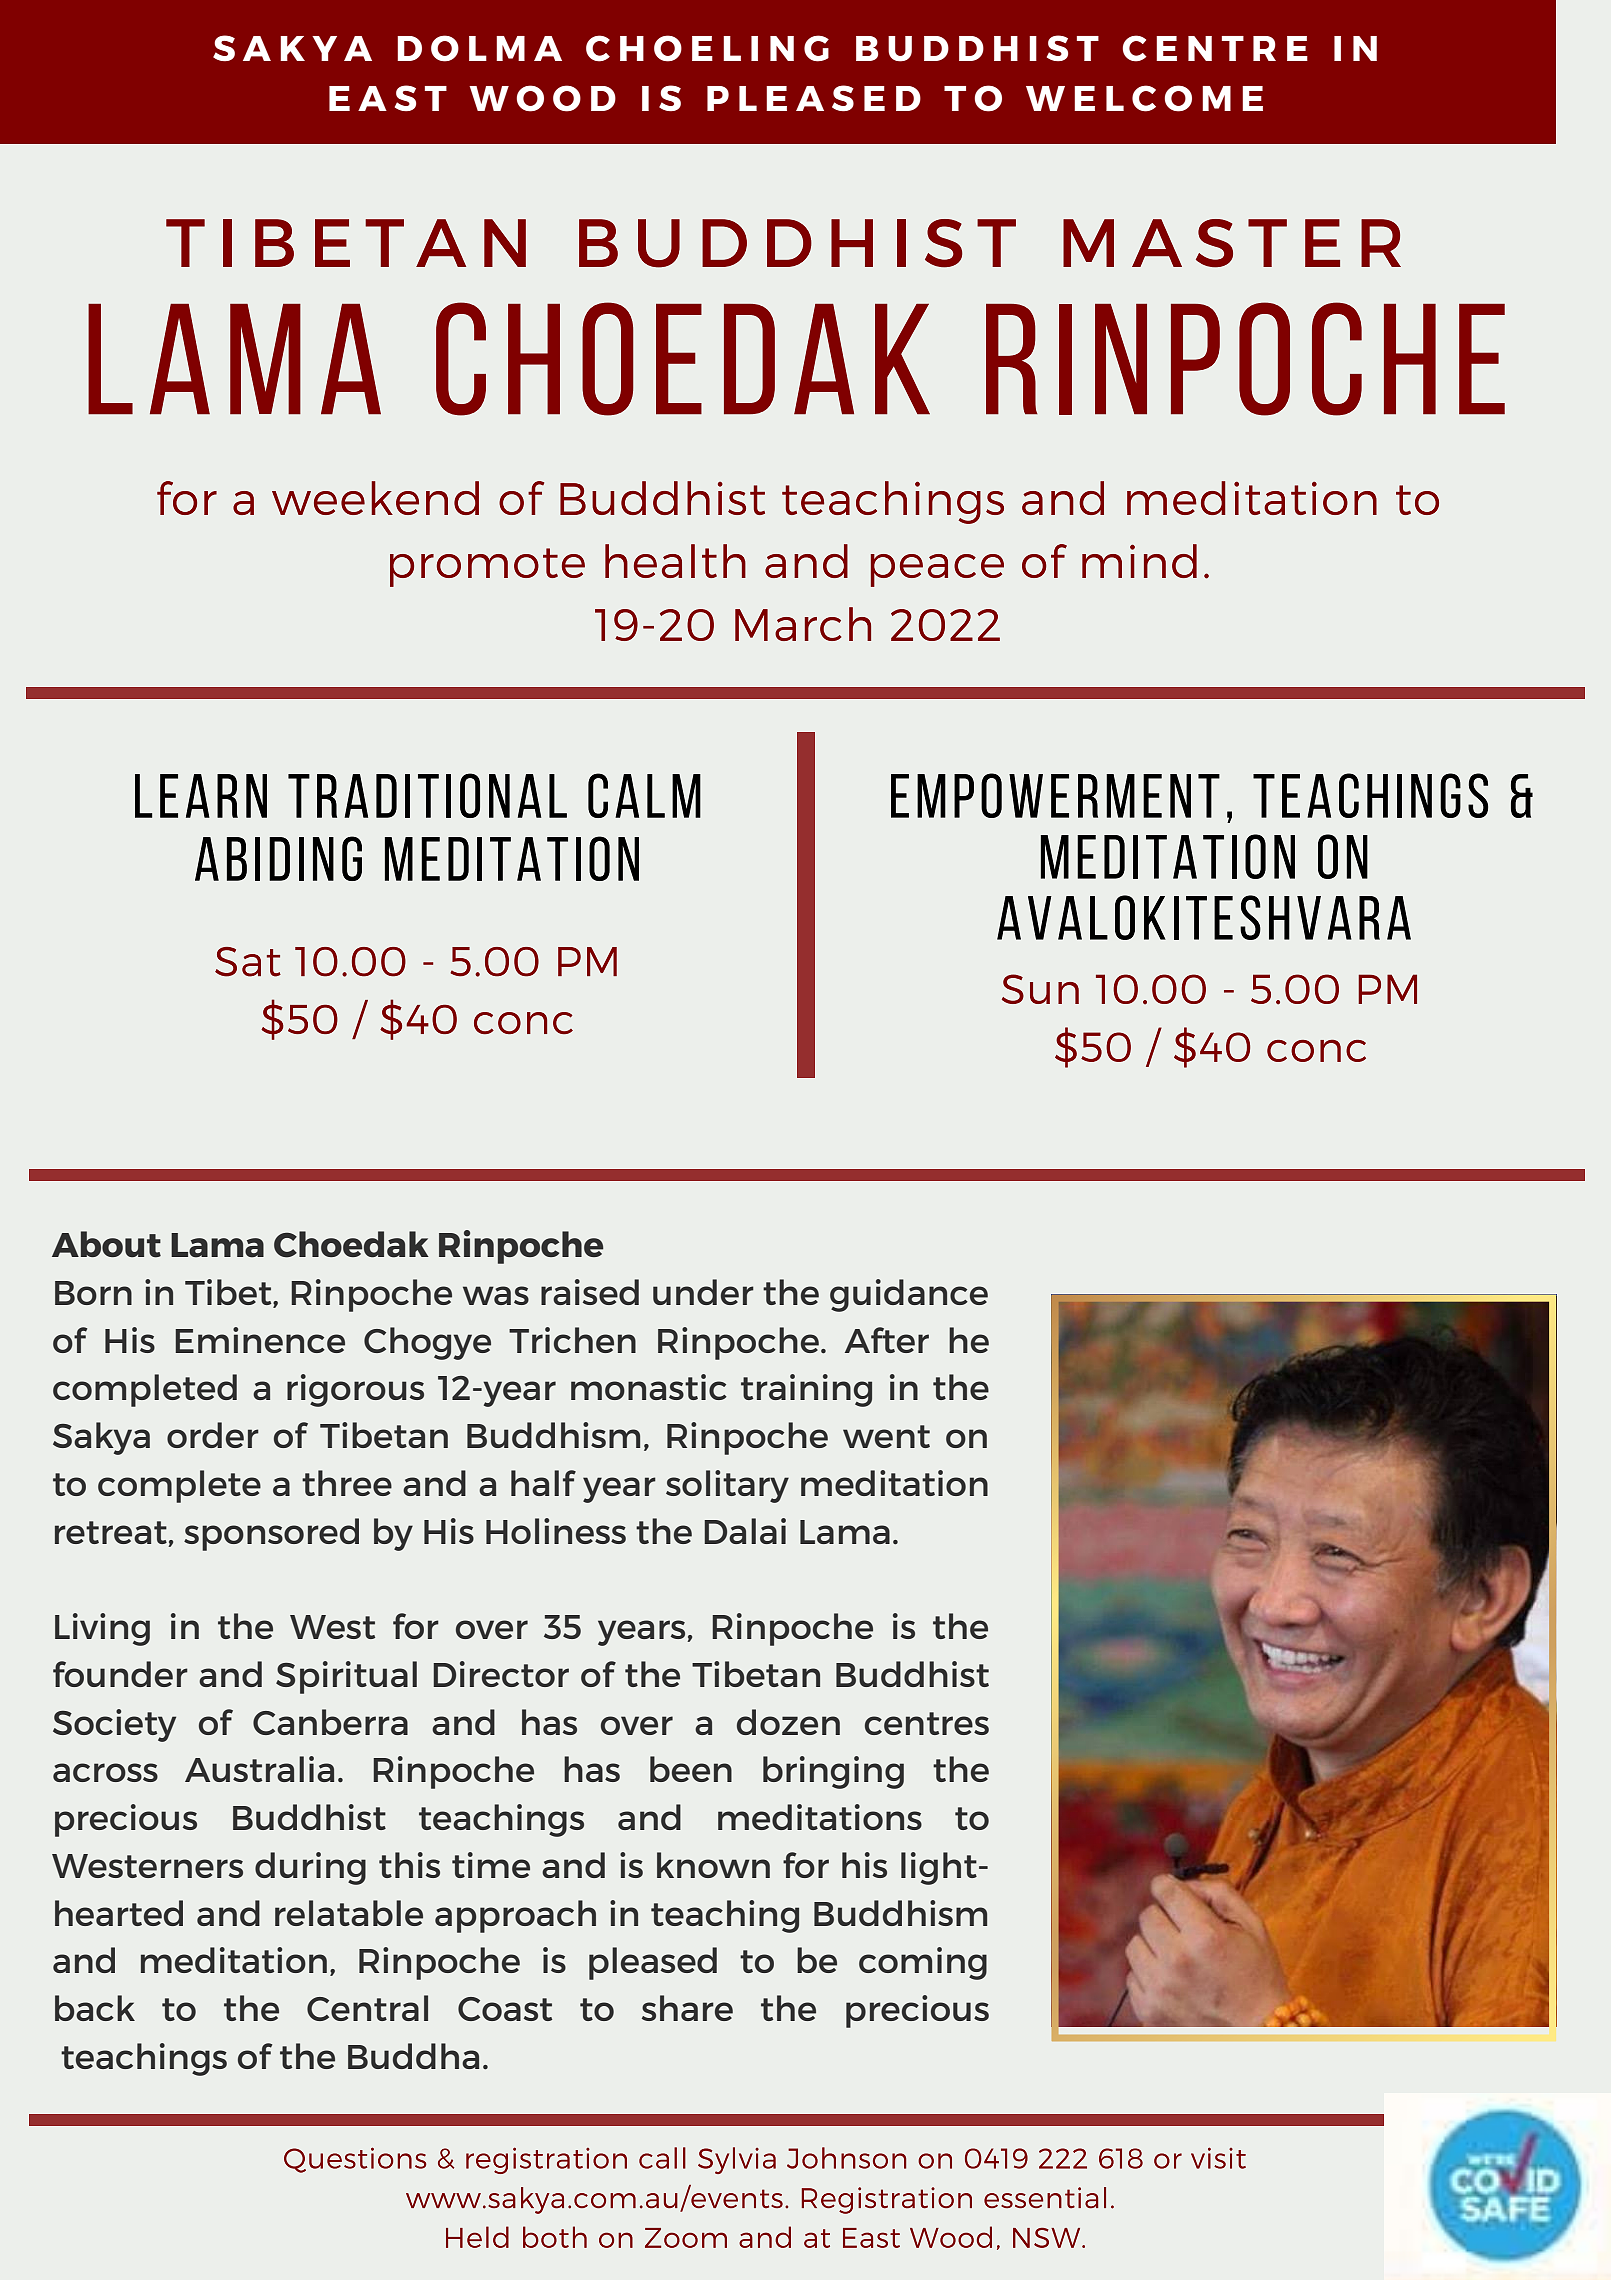 The width and height of the screenshot is (1611, 2280). I want to click on Dalai, so click(745, 1531).
